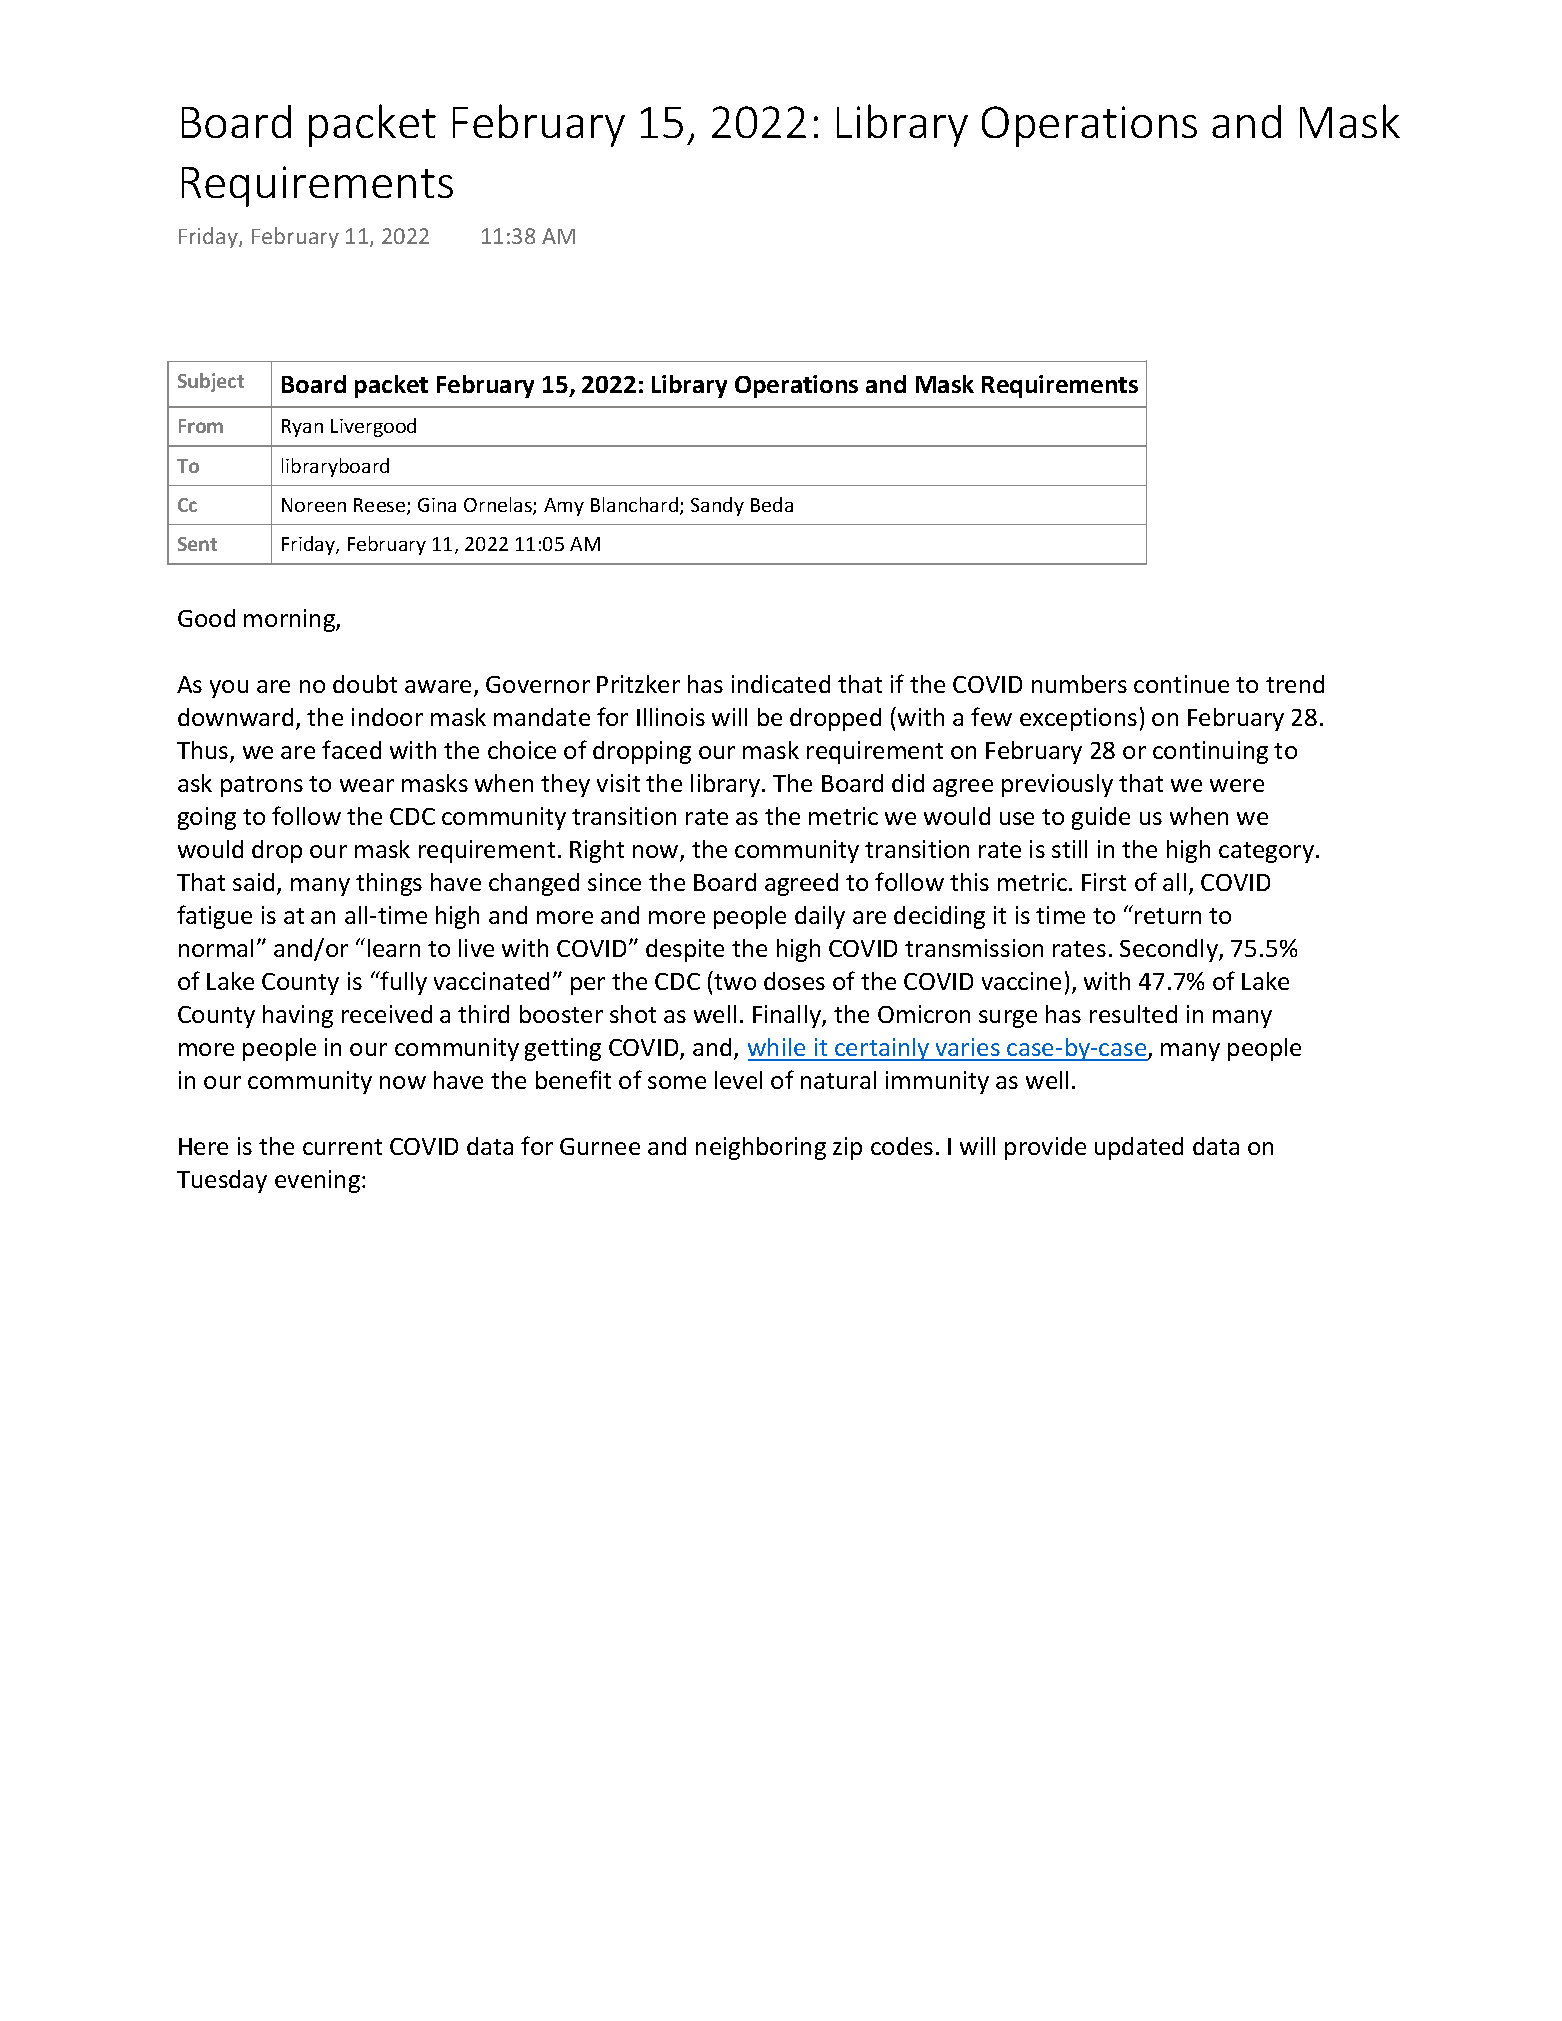 Image resolution: width=1562 pixels, height=2021 pixels. What do you see at coordinates (342, 1147) in the screenshot?
I see `current` at bounding box center [342, 1147].
